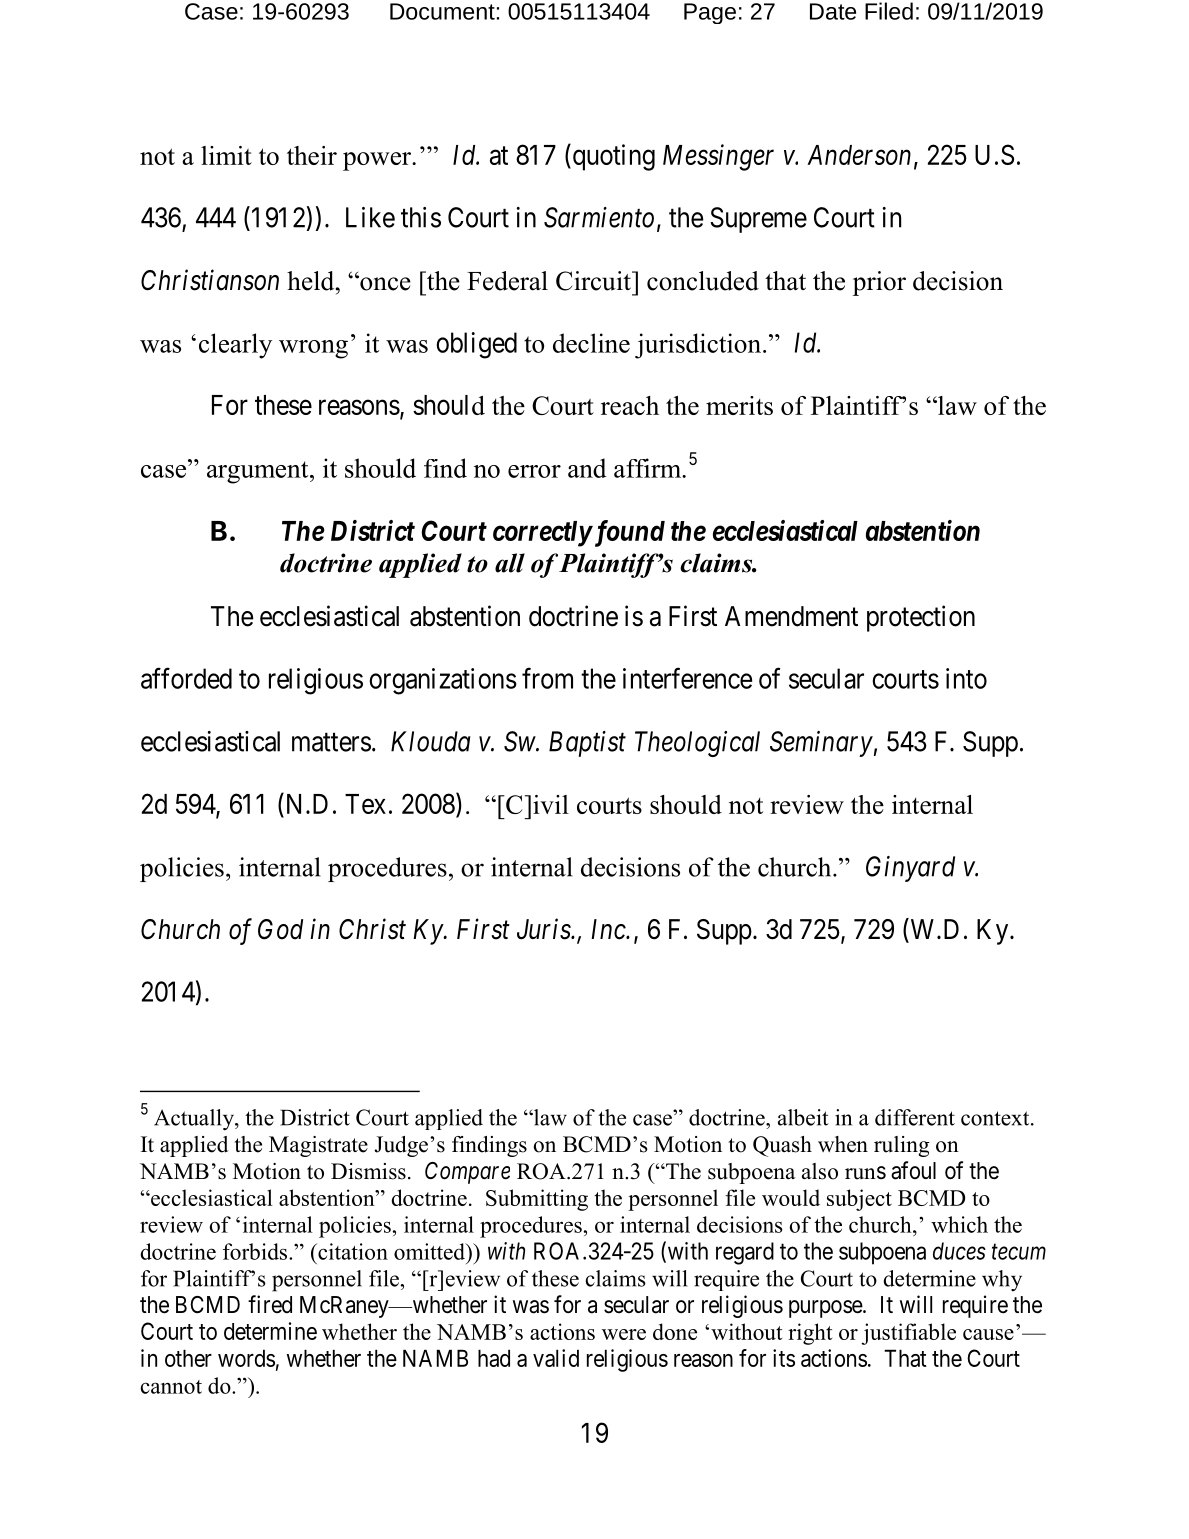  What do you see at coordinates (246, 1358) in the image?
I see `words` at bounding box center [246, 1358].
